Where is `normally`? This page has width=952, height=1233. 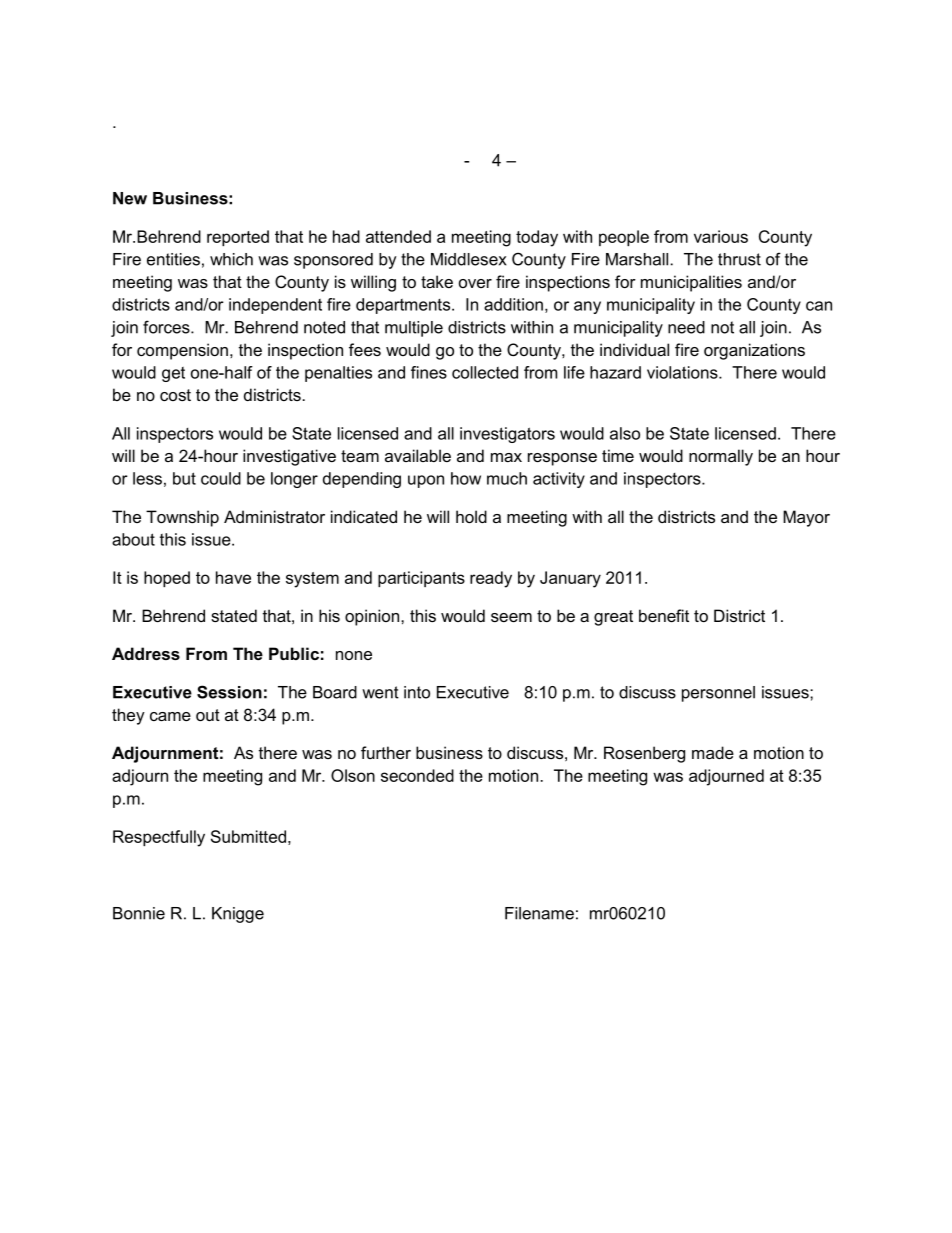 normally is located at coordinates (721, 457).
